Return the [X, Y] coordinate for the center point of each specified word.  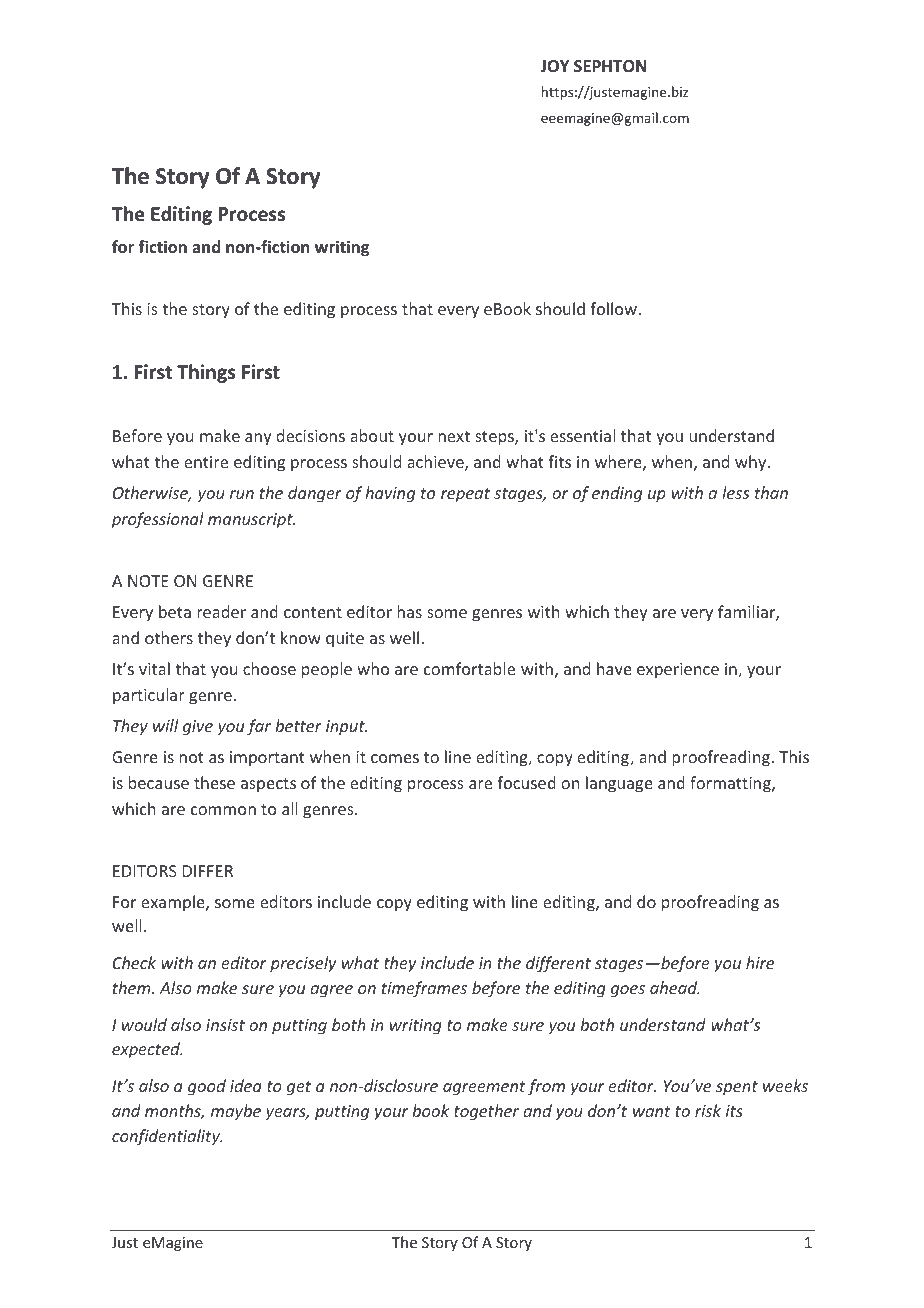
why [752, 463]
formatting [731, 784]
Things [206, 373]
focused [526, 782]
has [409, 611]
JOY [554, 66]
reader [221, 611]
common [223, 810]
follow [613, 308]
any [258, 439]
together [486, 1112]
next [454, 436]
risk [708, 1110]
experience [678, 671]
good [207, 1087]
